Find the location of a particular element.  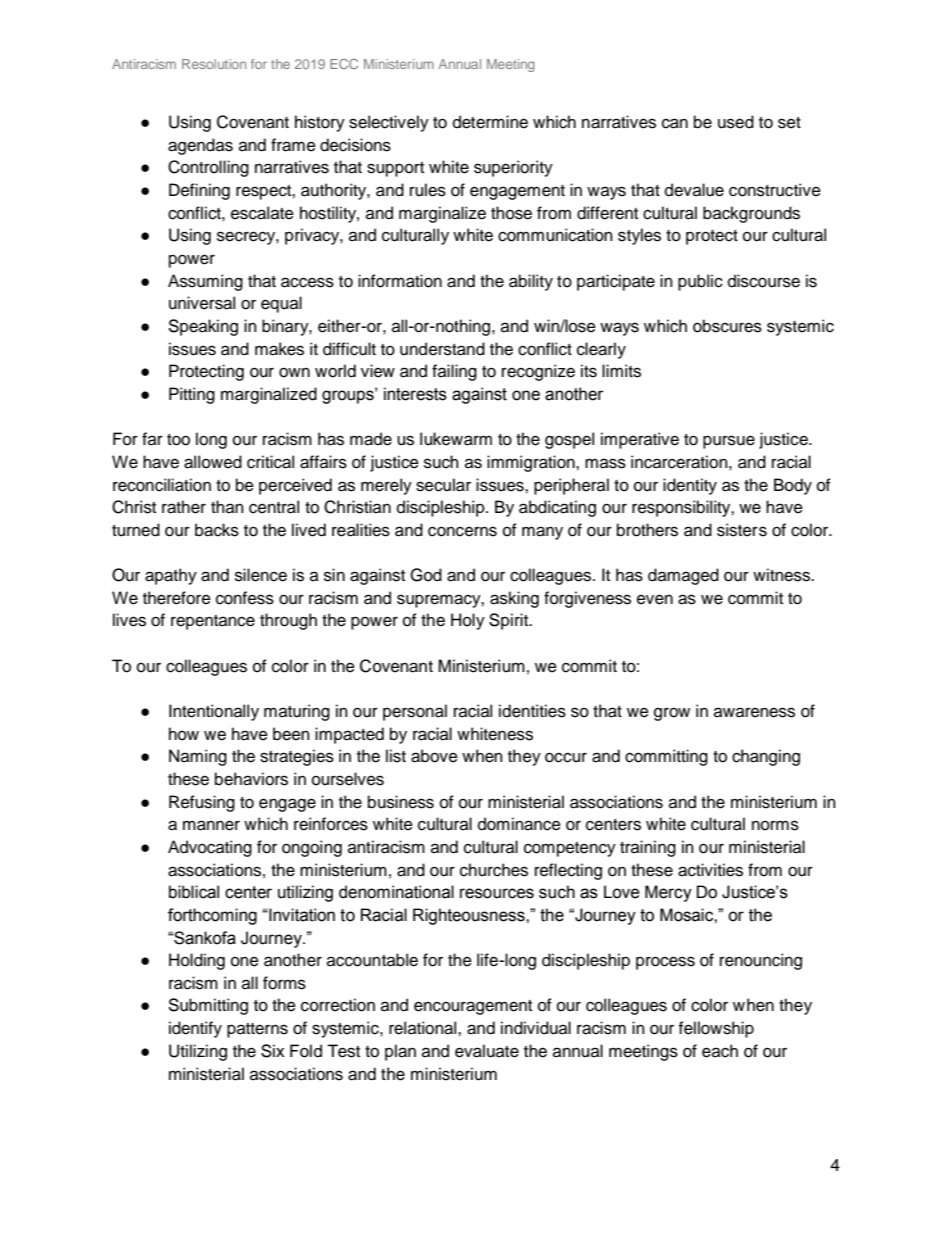

fellowship is located at coordinates (716, 1029).
